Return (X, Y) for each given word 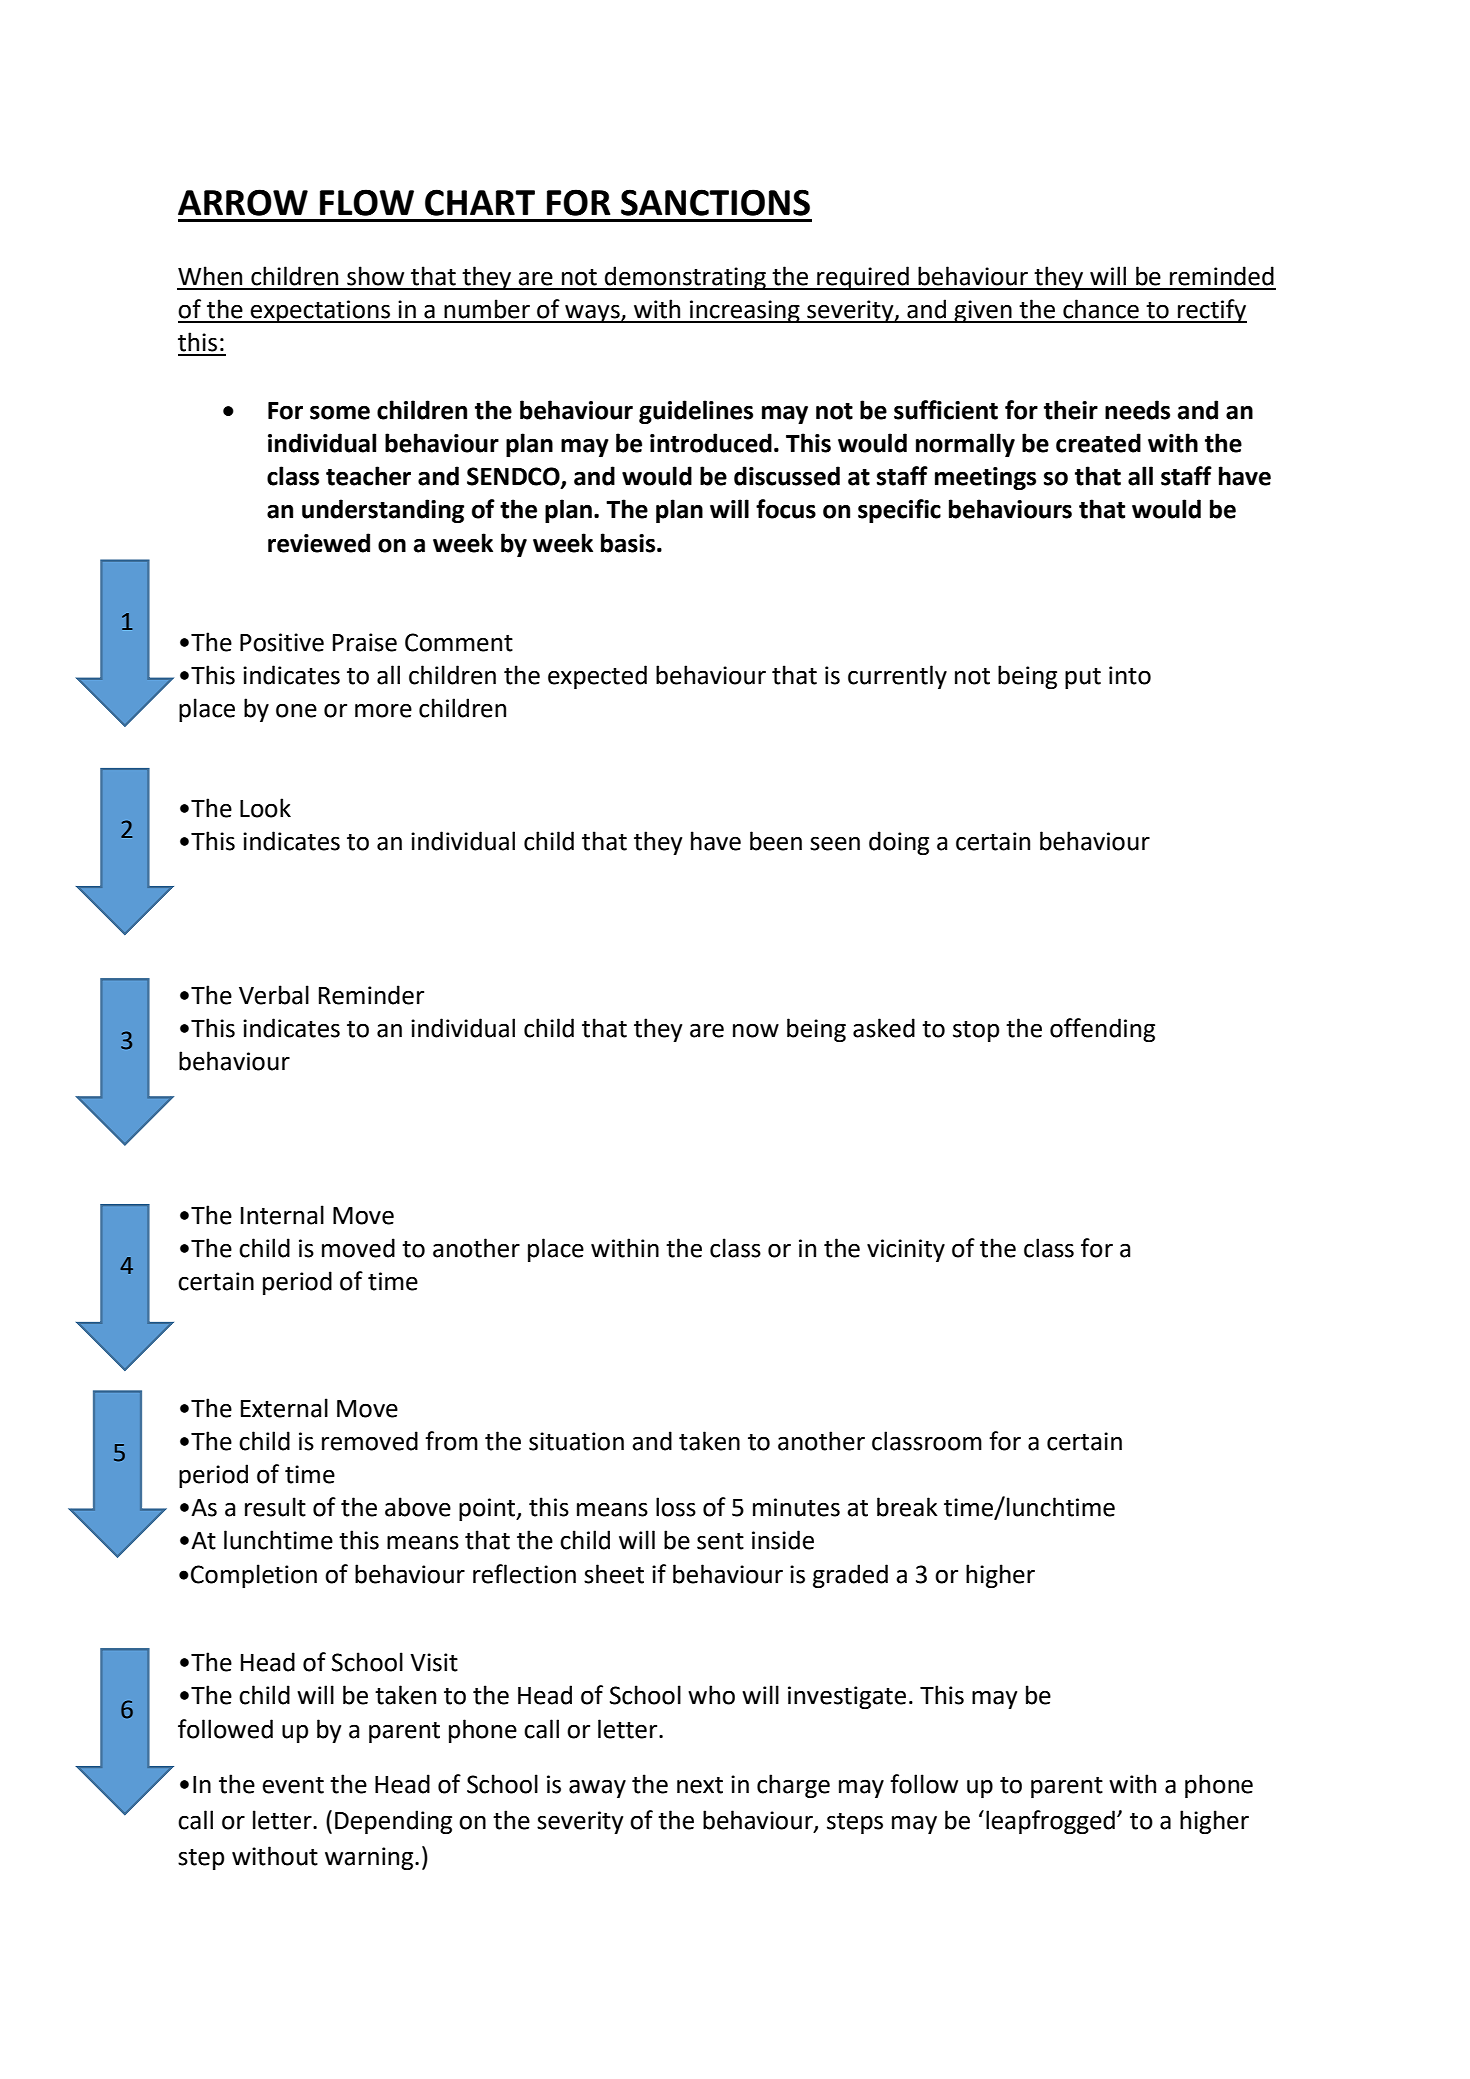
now (756, 1030)
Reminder (371, 995)
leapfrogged (1050, 1822)
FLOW (367, 202)
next (700, 1785)
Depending (393, 1822)
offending (1102, 1030)
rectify (1211, 311)
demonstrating (685, 278)
